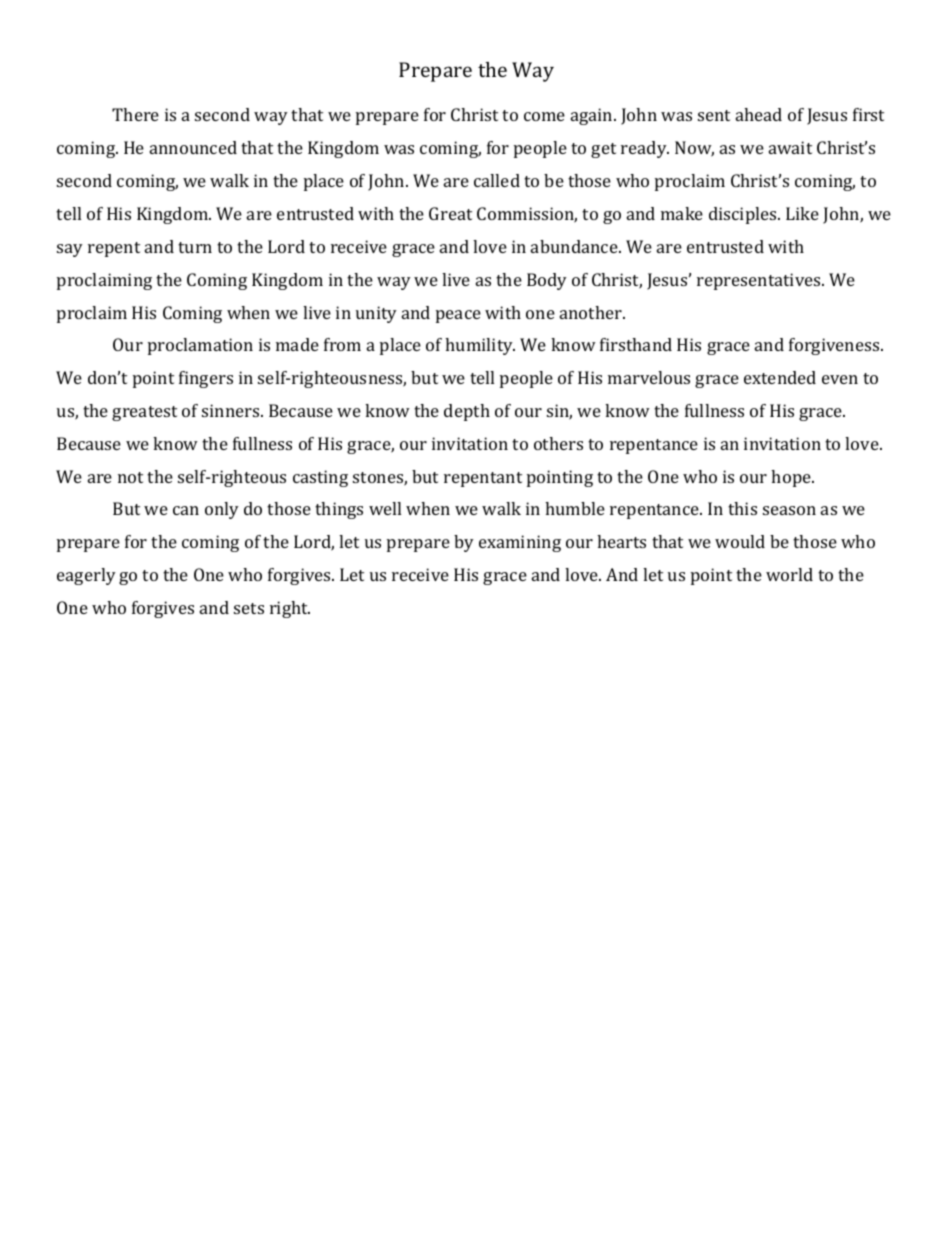 The height and width of the screenshot is (1233, 952). What do you see at coordinates (86, 576) in the screenshot?
I see `eagerly` at bounding box center [86, 576].
